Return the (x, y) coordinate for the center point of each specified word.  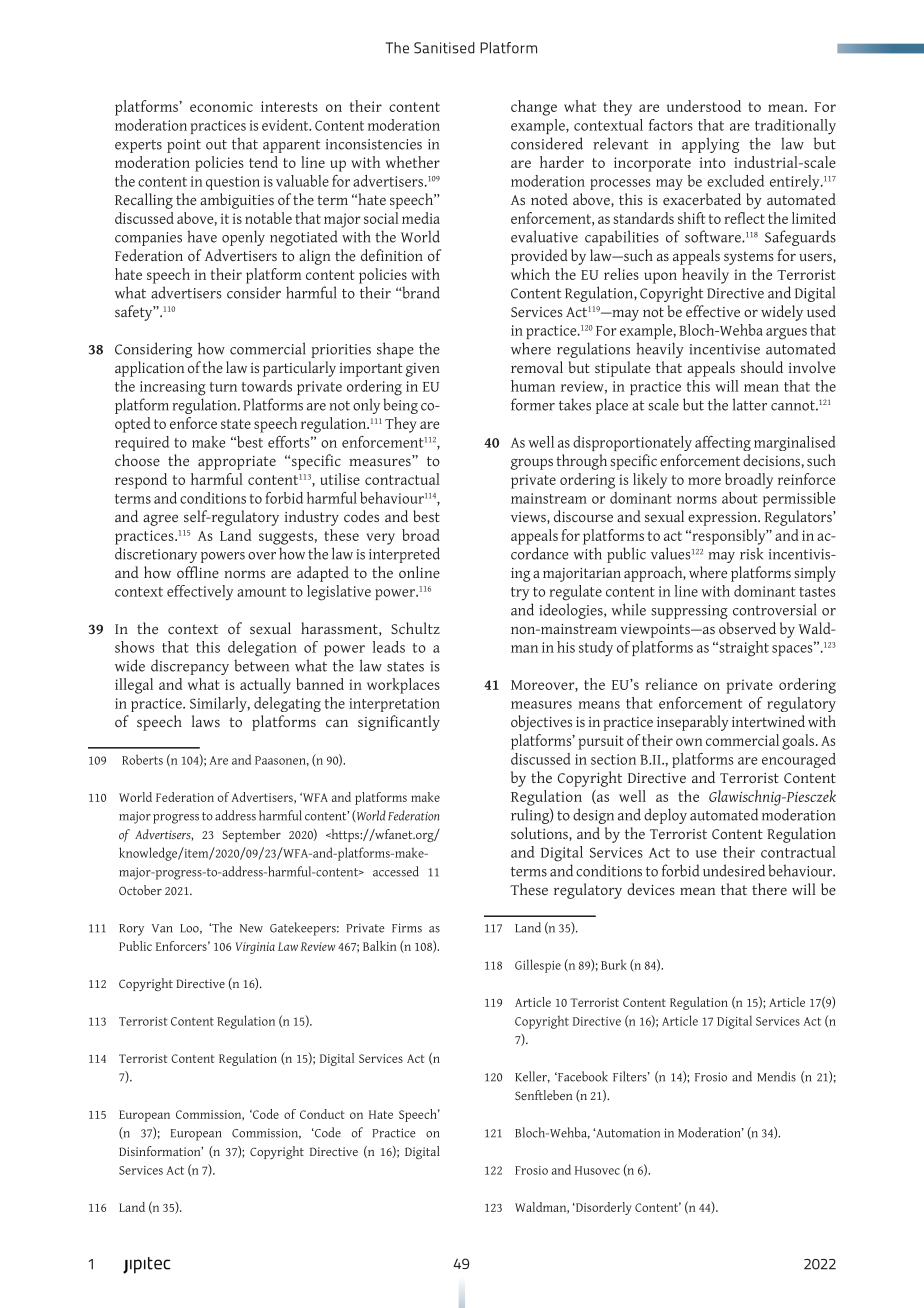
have (202, 236)
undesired (734, 870)
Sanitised (444, 48)
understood (704, 106)
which (530, 274)
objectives (541, 723)
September (251, 835)
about (740, 498)
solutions (540, 833)
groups (532, 464)
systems (748, 258)
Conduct (322, 1114)
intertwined (768, 721)
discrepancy (190, 667)
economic (221, 106)
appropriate (237, 463)
